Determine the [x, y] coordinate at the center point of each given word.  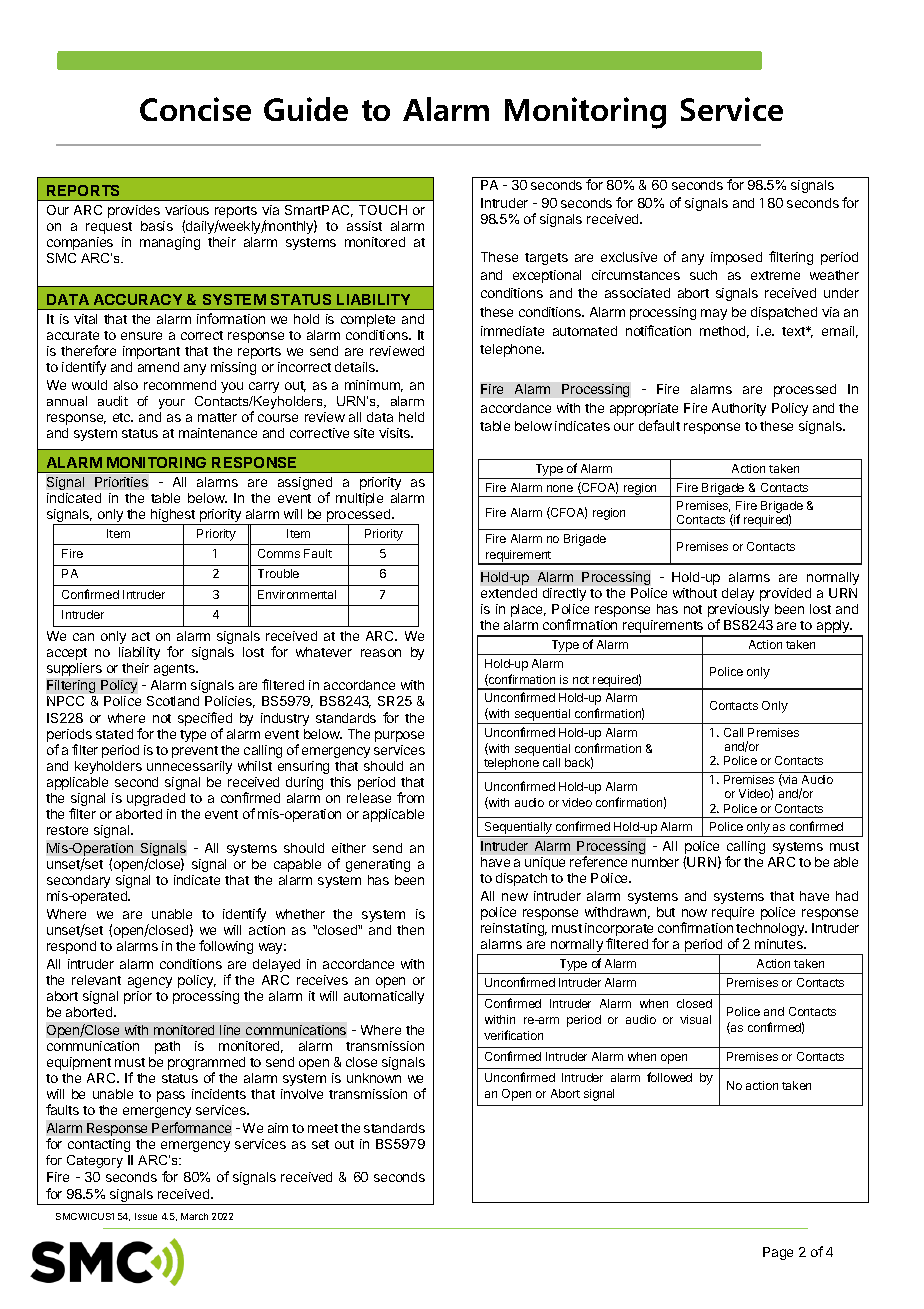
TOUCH [383, 210]
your [172, 404]
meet [323, 1128]
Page [778, 1253]
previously [738, 612]
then [410, 930]
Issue [146, 1216]
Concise [195, 109]
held [411, 417]
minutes [780, 944]
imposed [736, 258]
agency [150, 982]
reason [381, 653]
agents [175, 670]
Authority [739, 409]
